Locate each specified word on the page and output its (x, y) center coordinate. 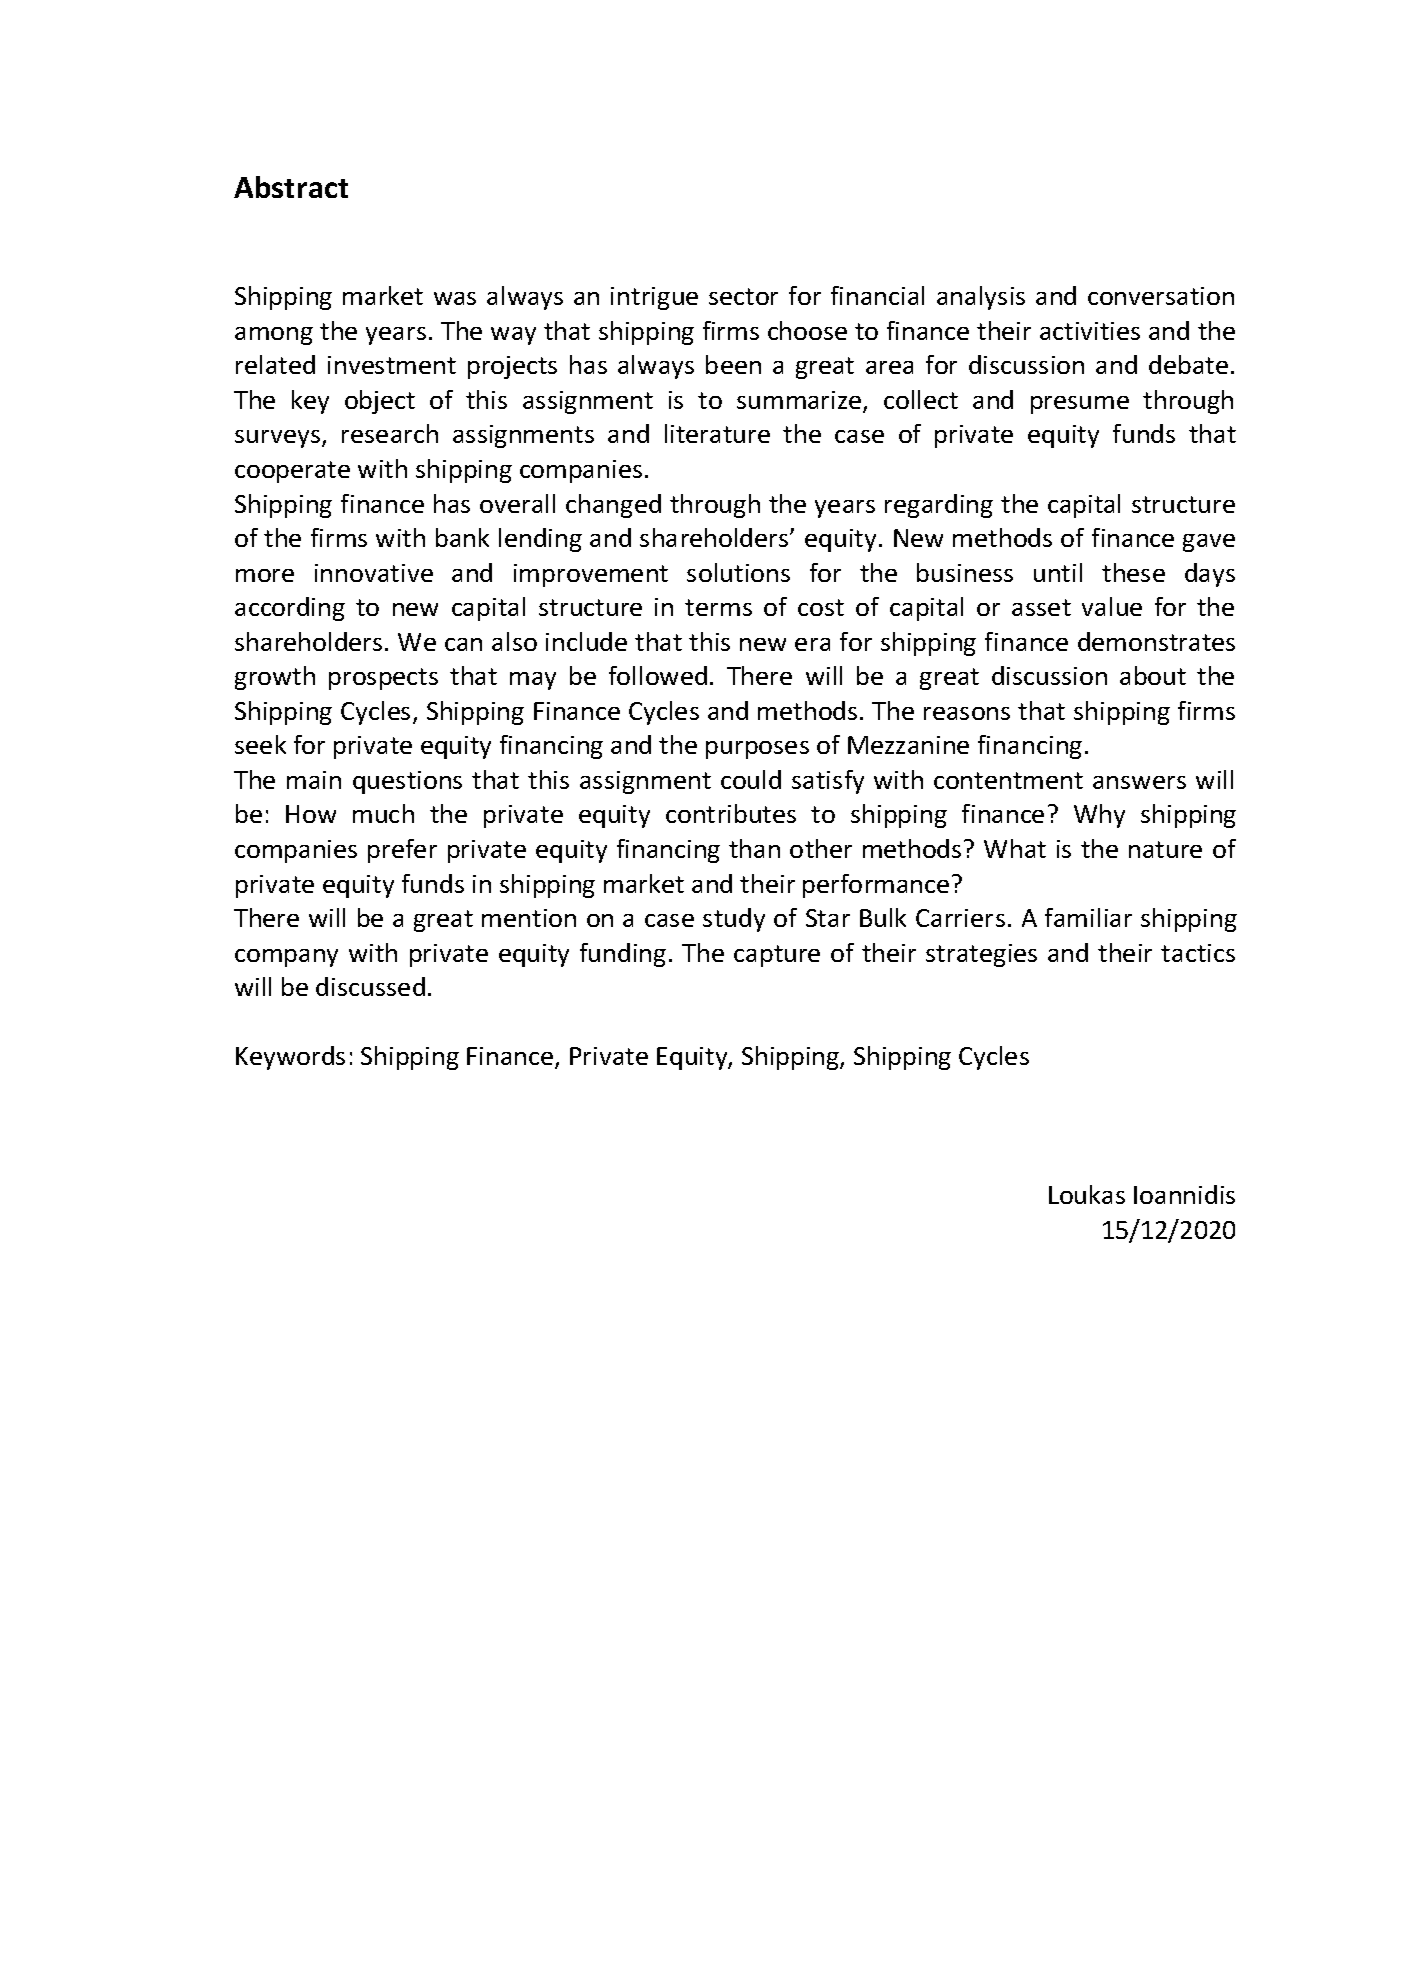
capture (777, 956)
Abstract (291, 187)
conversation (1161, 296)
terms (718, 607)
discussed (370, 986)
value (1112, 606)
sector (743, 296)
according (290, 609)
